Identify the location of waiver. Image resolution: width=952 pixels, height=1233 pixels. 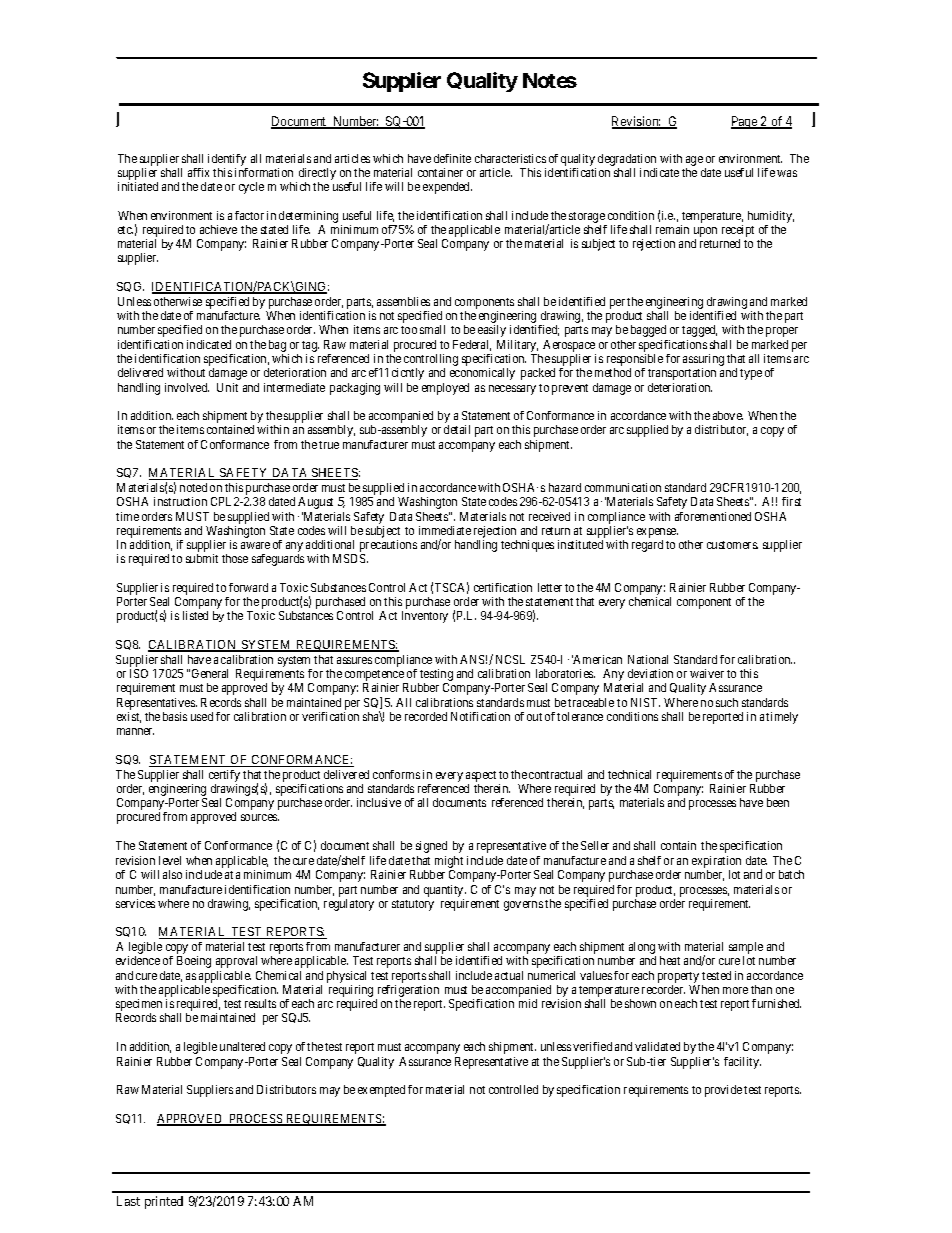
(707, 673).
